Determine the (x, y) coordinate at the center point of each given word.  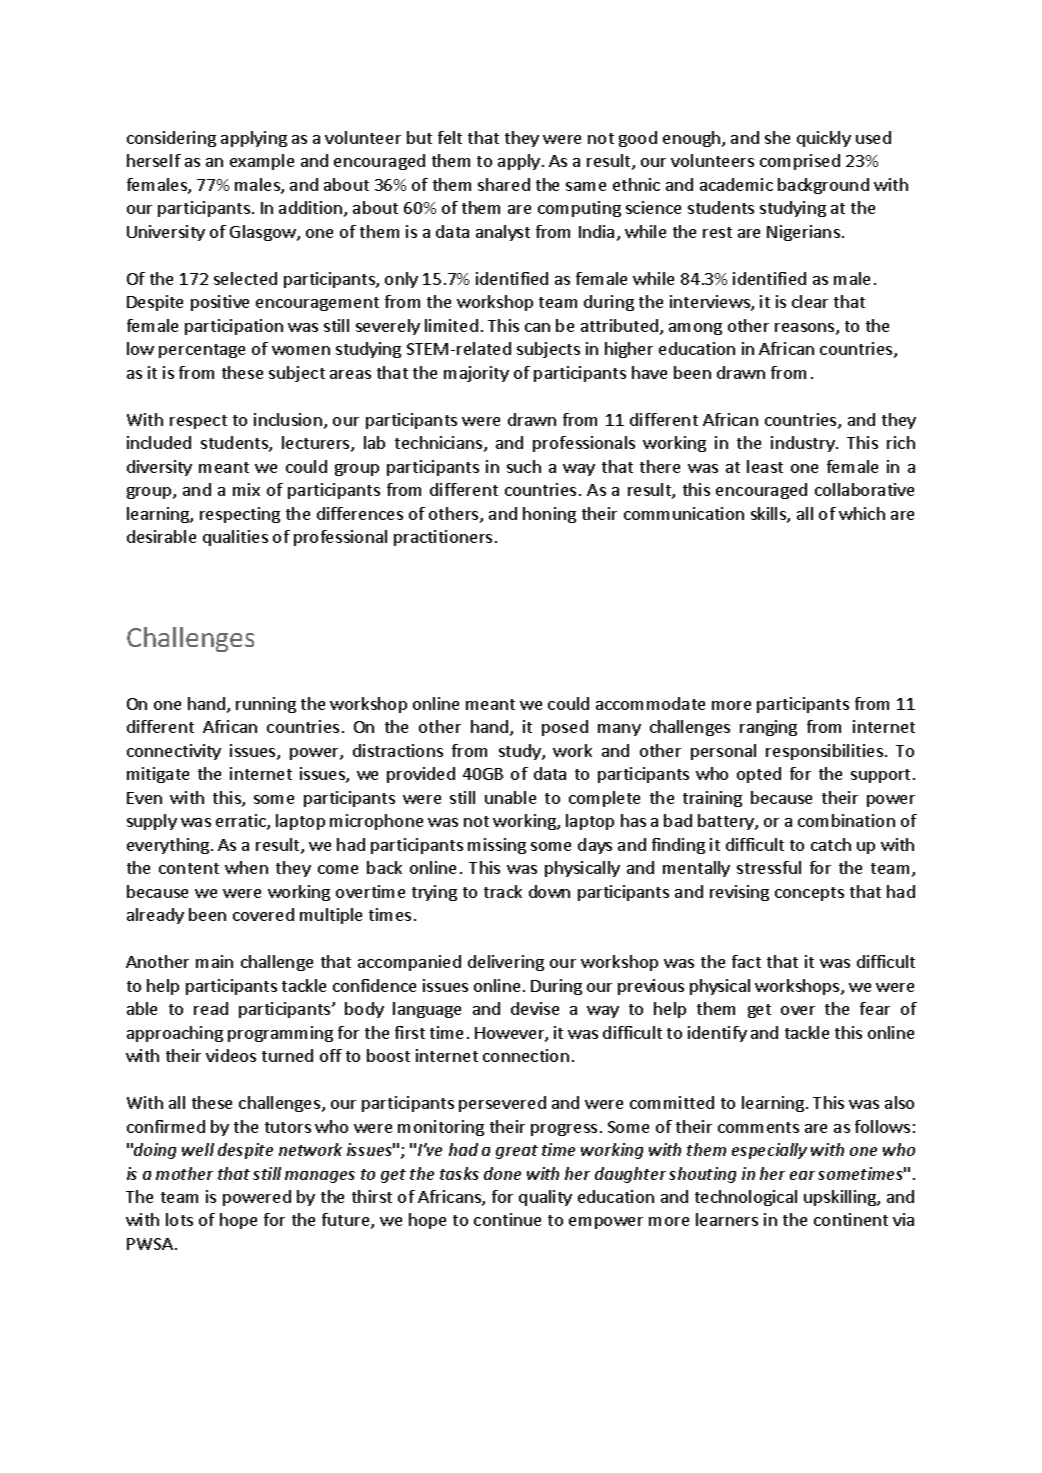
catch (831, 844)
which (862, 513)
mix (246, 489)
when (246, 867)
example (262, 162)
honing (549, 515)
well (198, 1149)
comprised (800, 162)
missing (497, 846)
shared (504, 184)
